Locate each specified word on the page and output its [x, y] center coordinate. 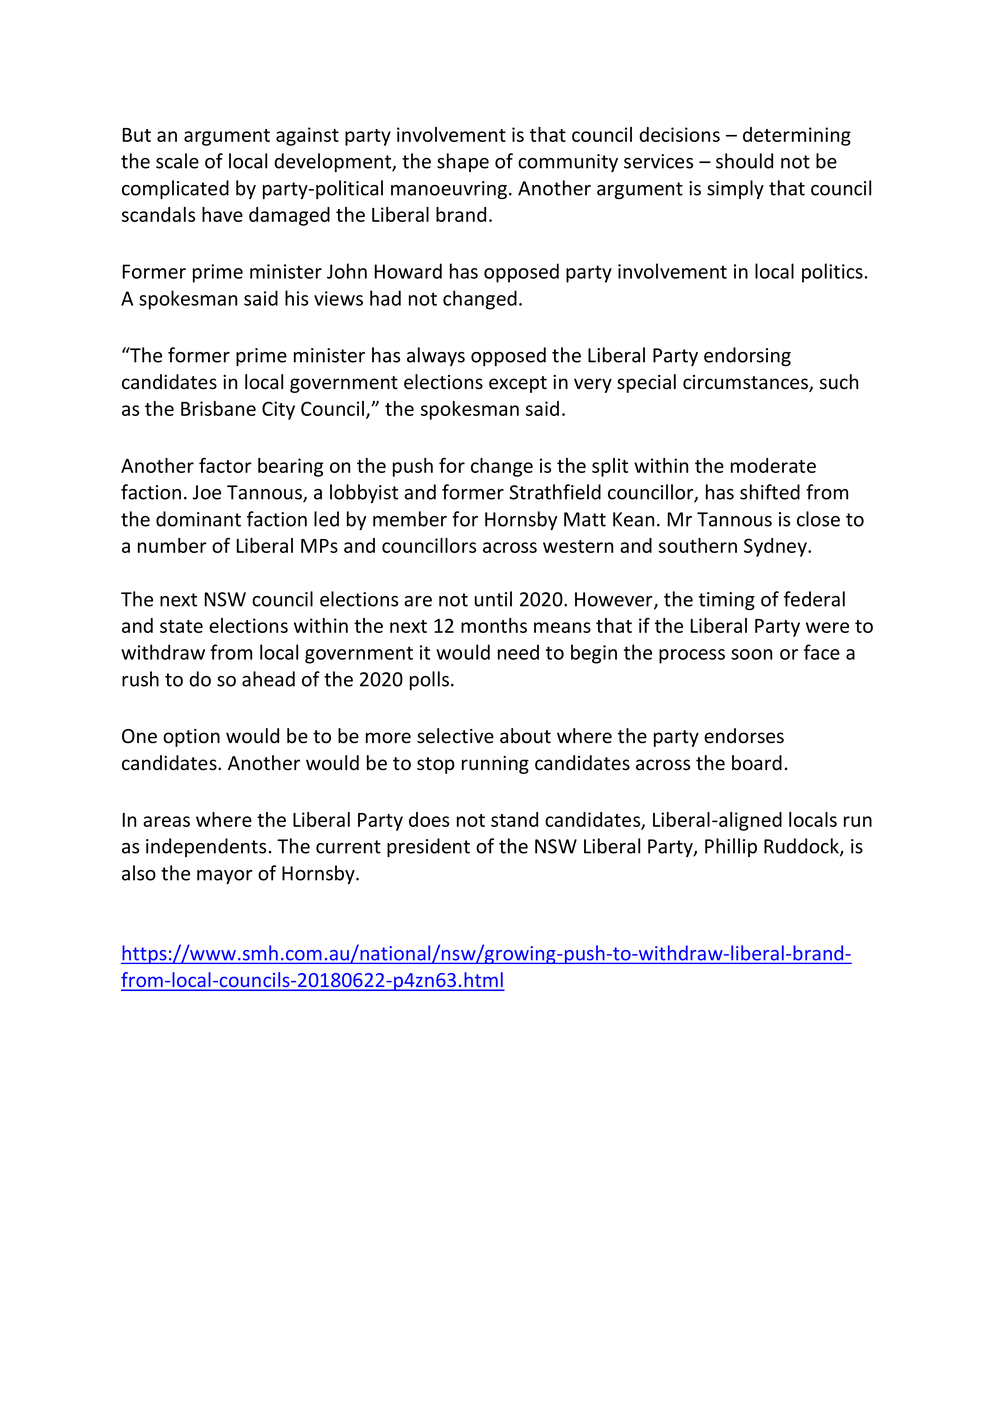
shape [463, 162]
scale [177, 161]
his [296, 298]
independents [206, 847]
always [436, 356]
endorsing [747, 356]
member [410, 519]
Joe [207, 492]
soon [751, 654]
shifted [770, 492]
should [744, 161]
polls [429, 680]
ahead [268, 679]
